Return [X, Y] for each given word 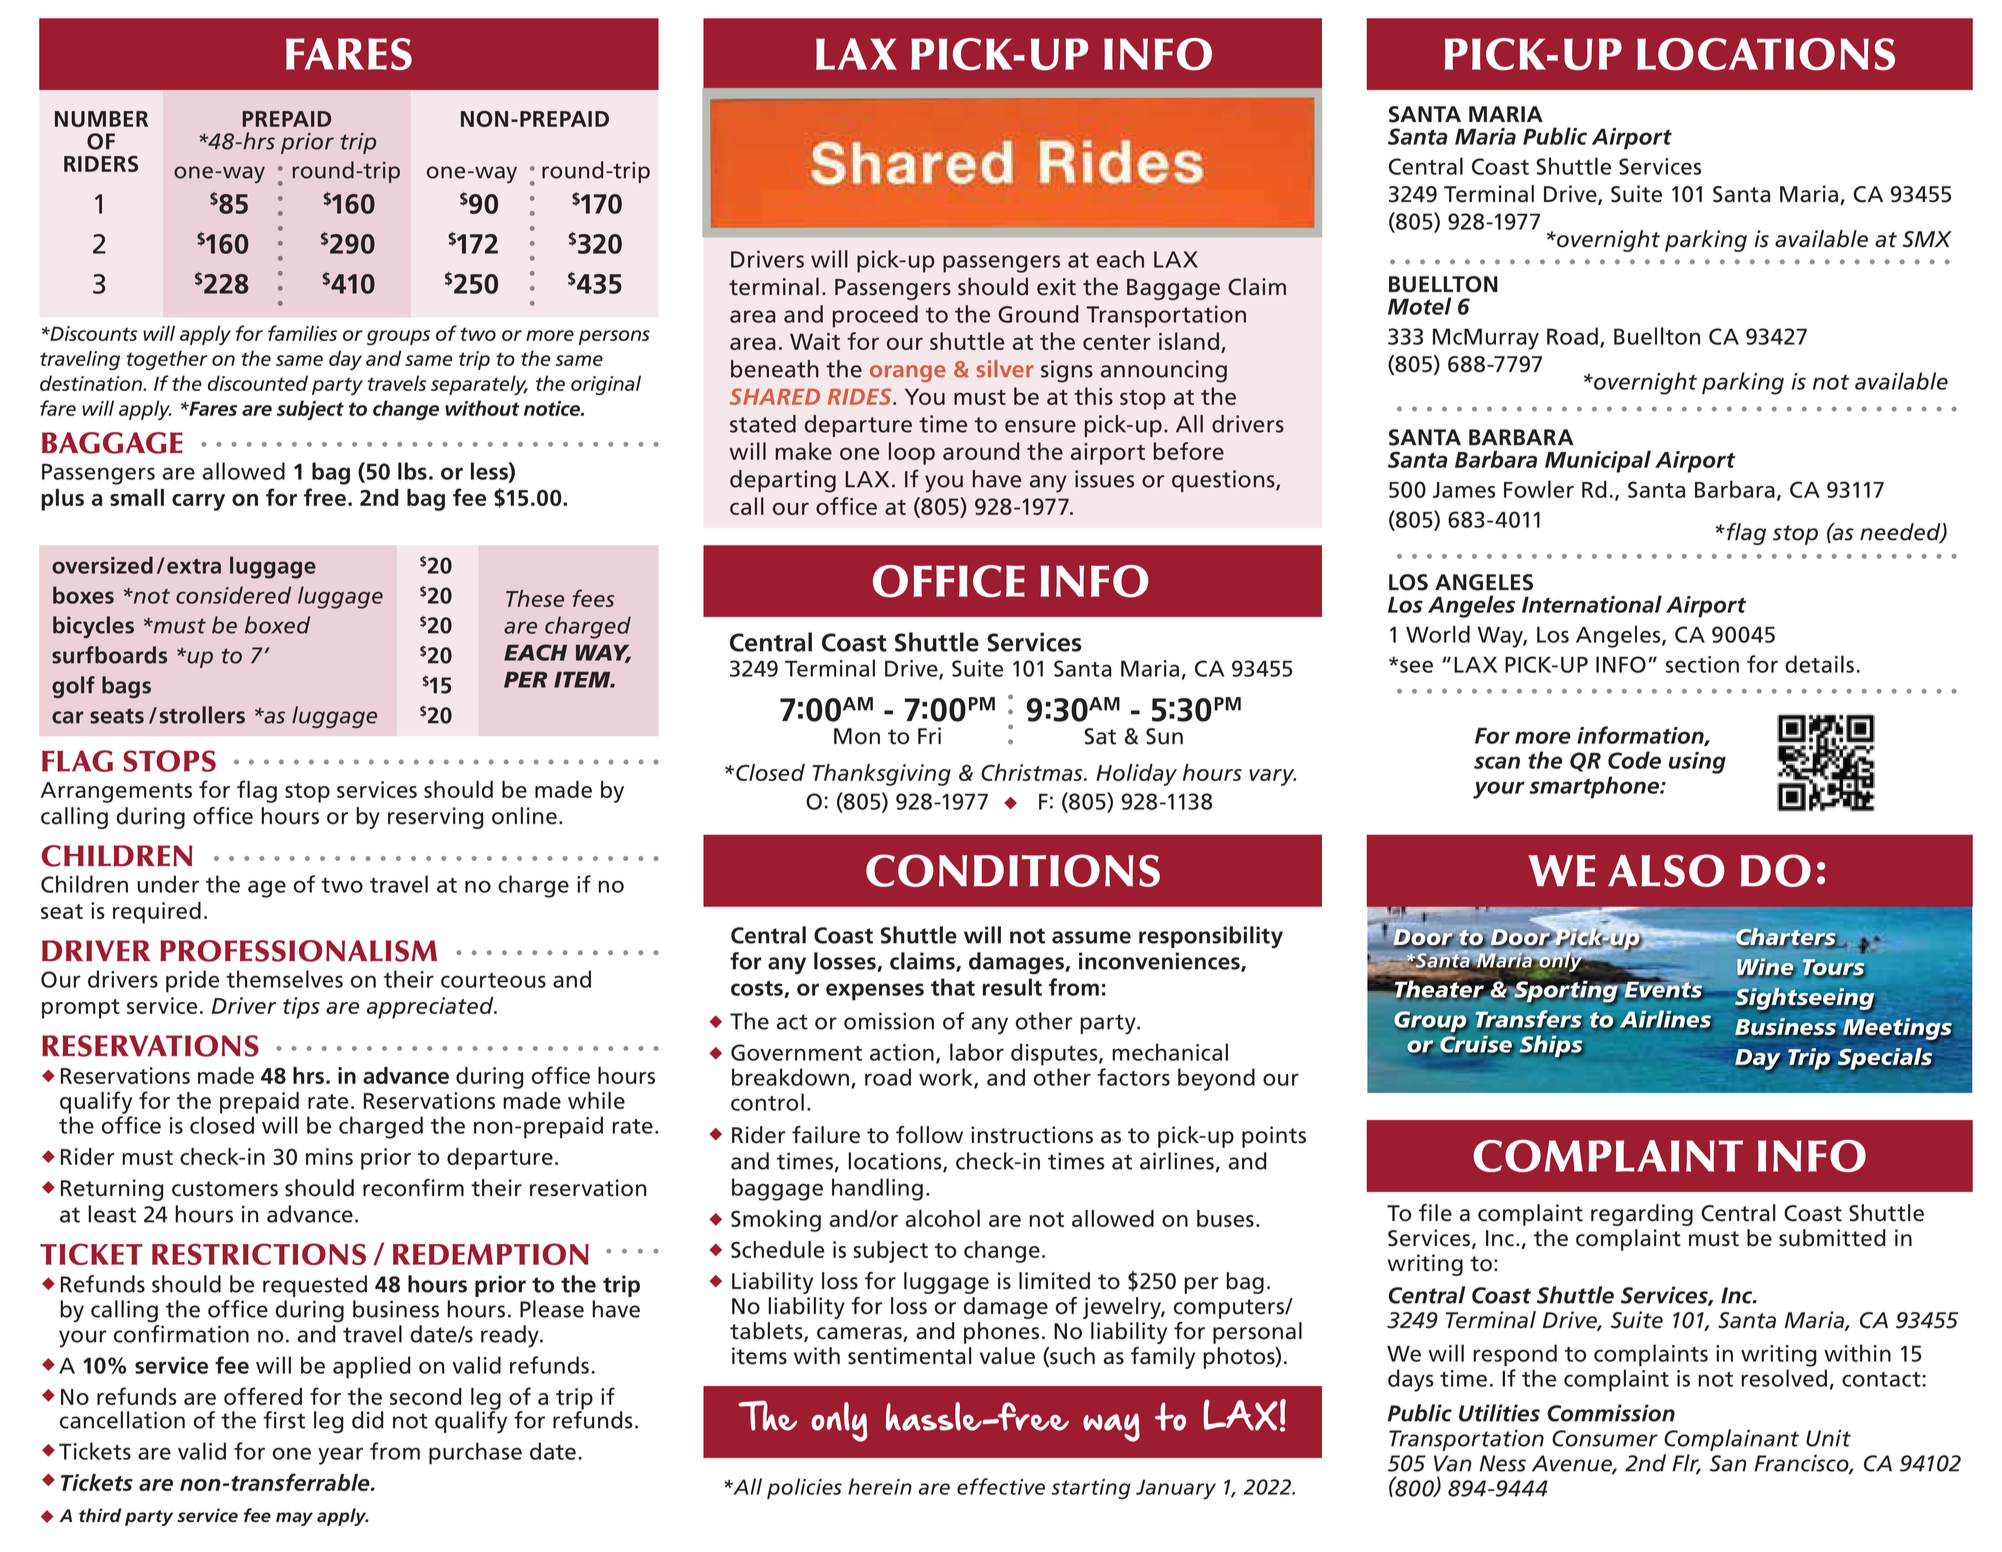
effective [1001, 1486]
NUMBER [101, 119]
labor [977, 1052]
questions [1224, 481]
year [340, 1456]
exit [1056, 287]
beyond [1216, 1079]
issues [1104, 479]
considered [233, 595]
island [1189, 341]
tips [301, 1008]
